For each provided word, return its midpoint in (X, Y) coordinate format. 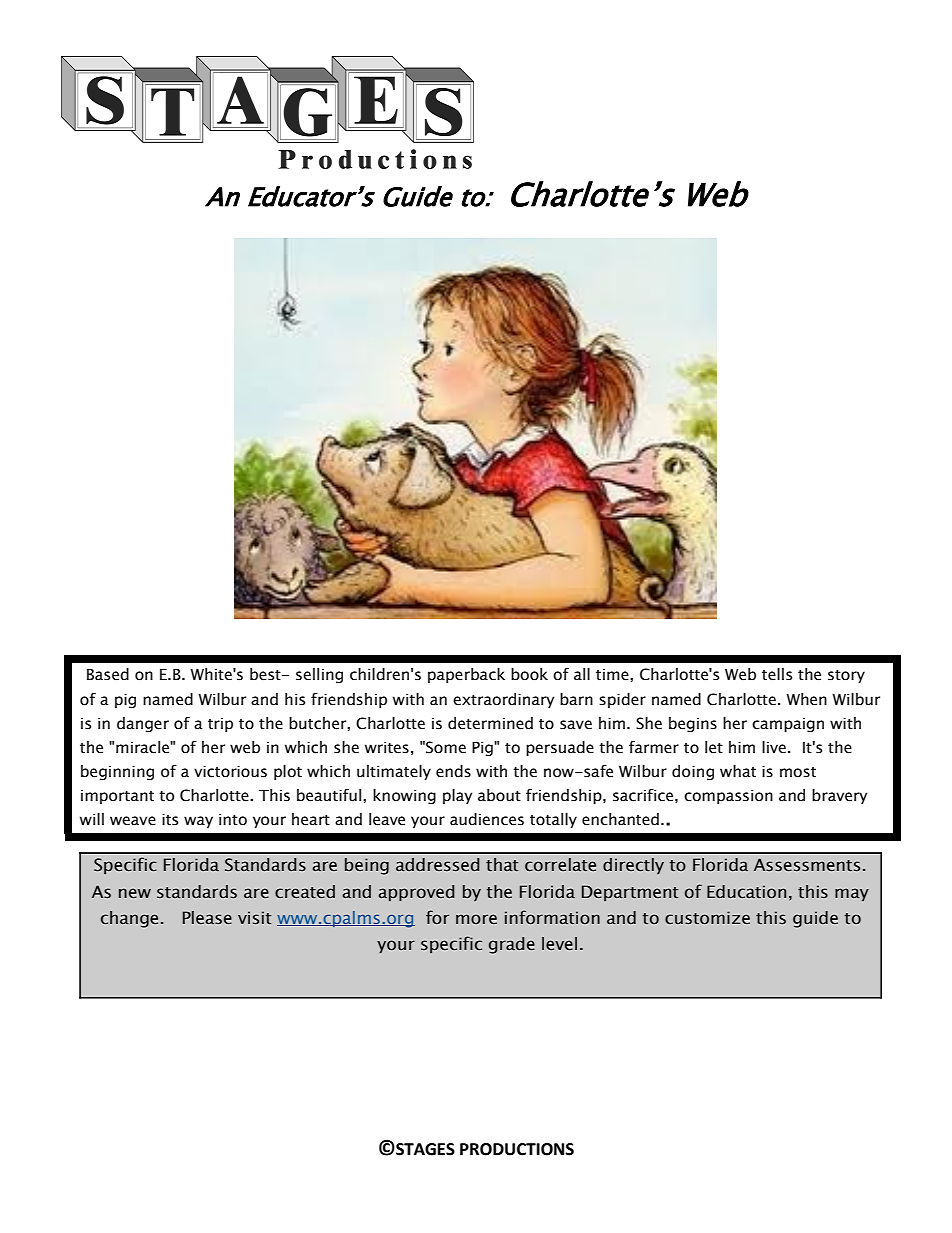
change (129, 919)
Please (207, 918)
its (170, 819)
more (476, 919)
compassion (728, 797)
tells (777, 674)
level (559, 944)
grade (512, 945)
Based (108, 674)
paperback (466, 675)
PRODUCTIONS (517, 1149)
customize (707, 918)
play (458, 796)
